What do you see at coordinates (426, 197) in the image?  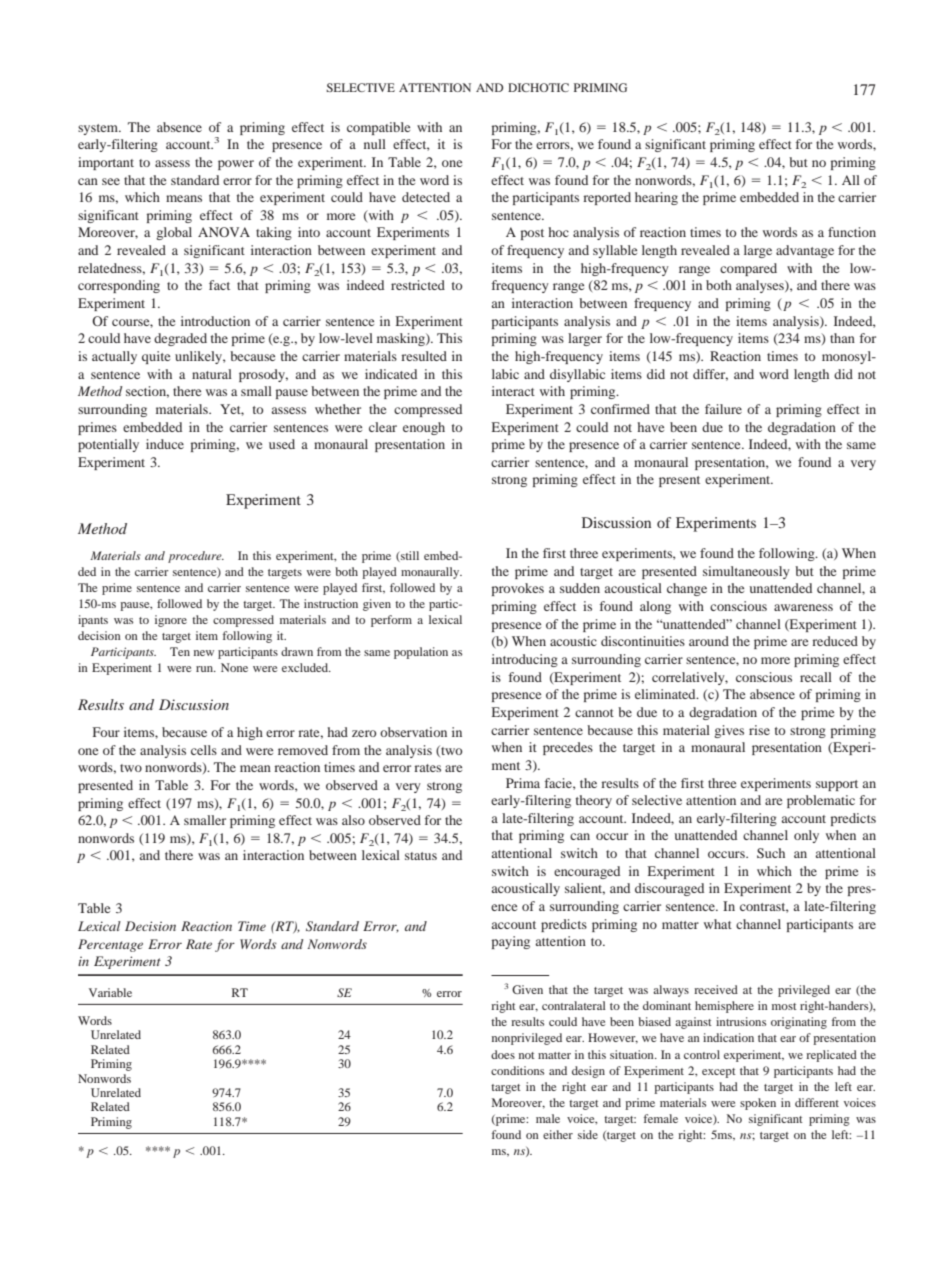 I see `detected` at bounding box center [426, 197].
